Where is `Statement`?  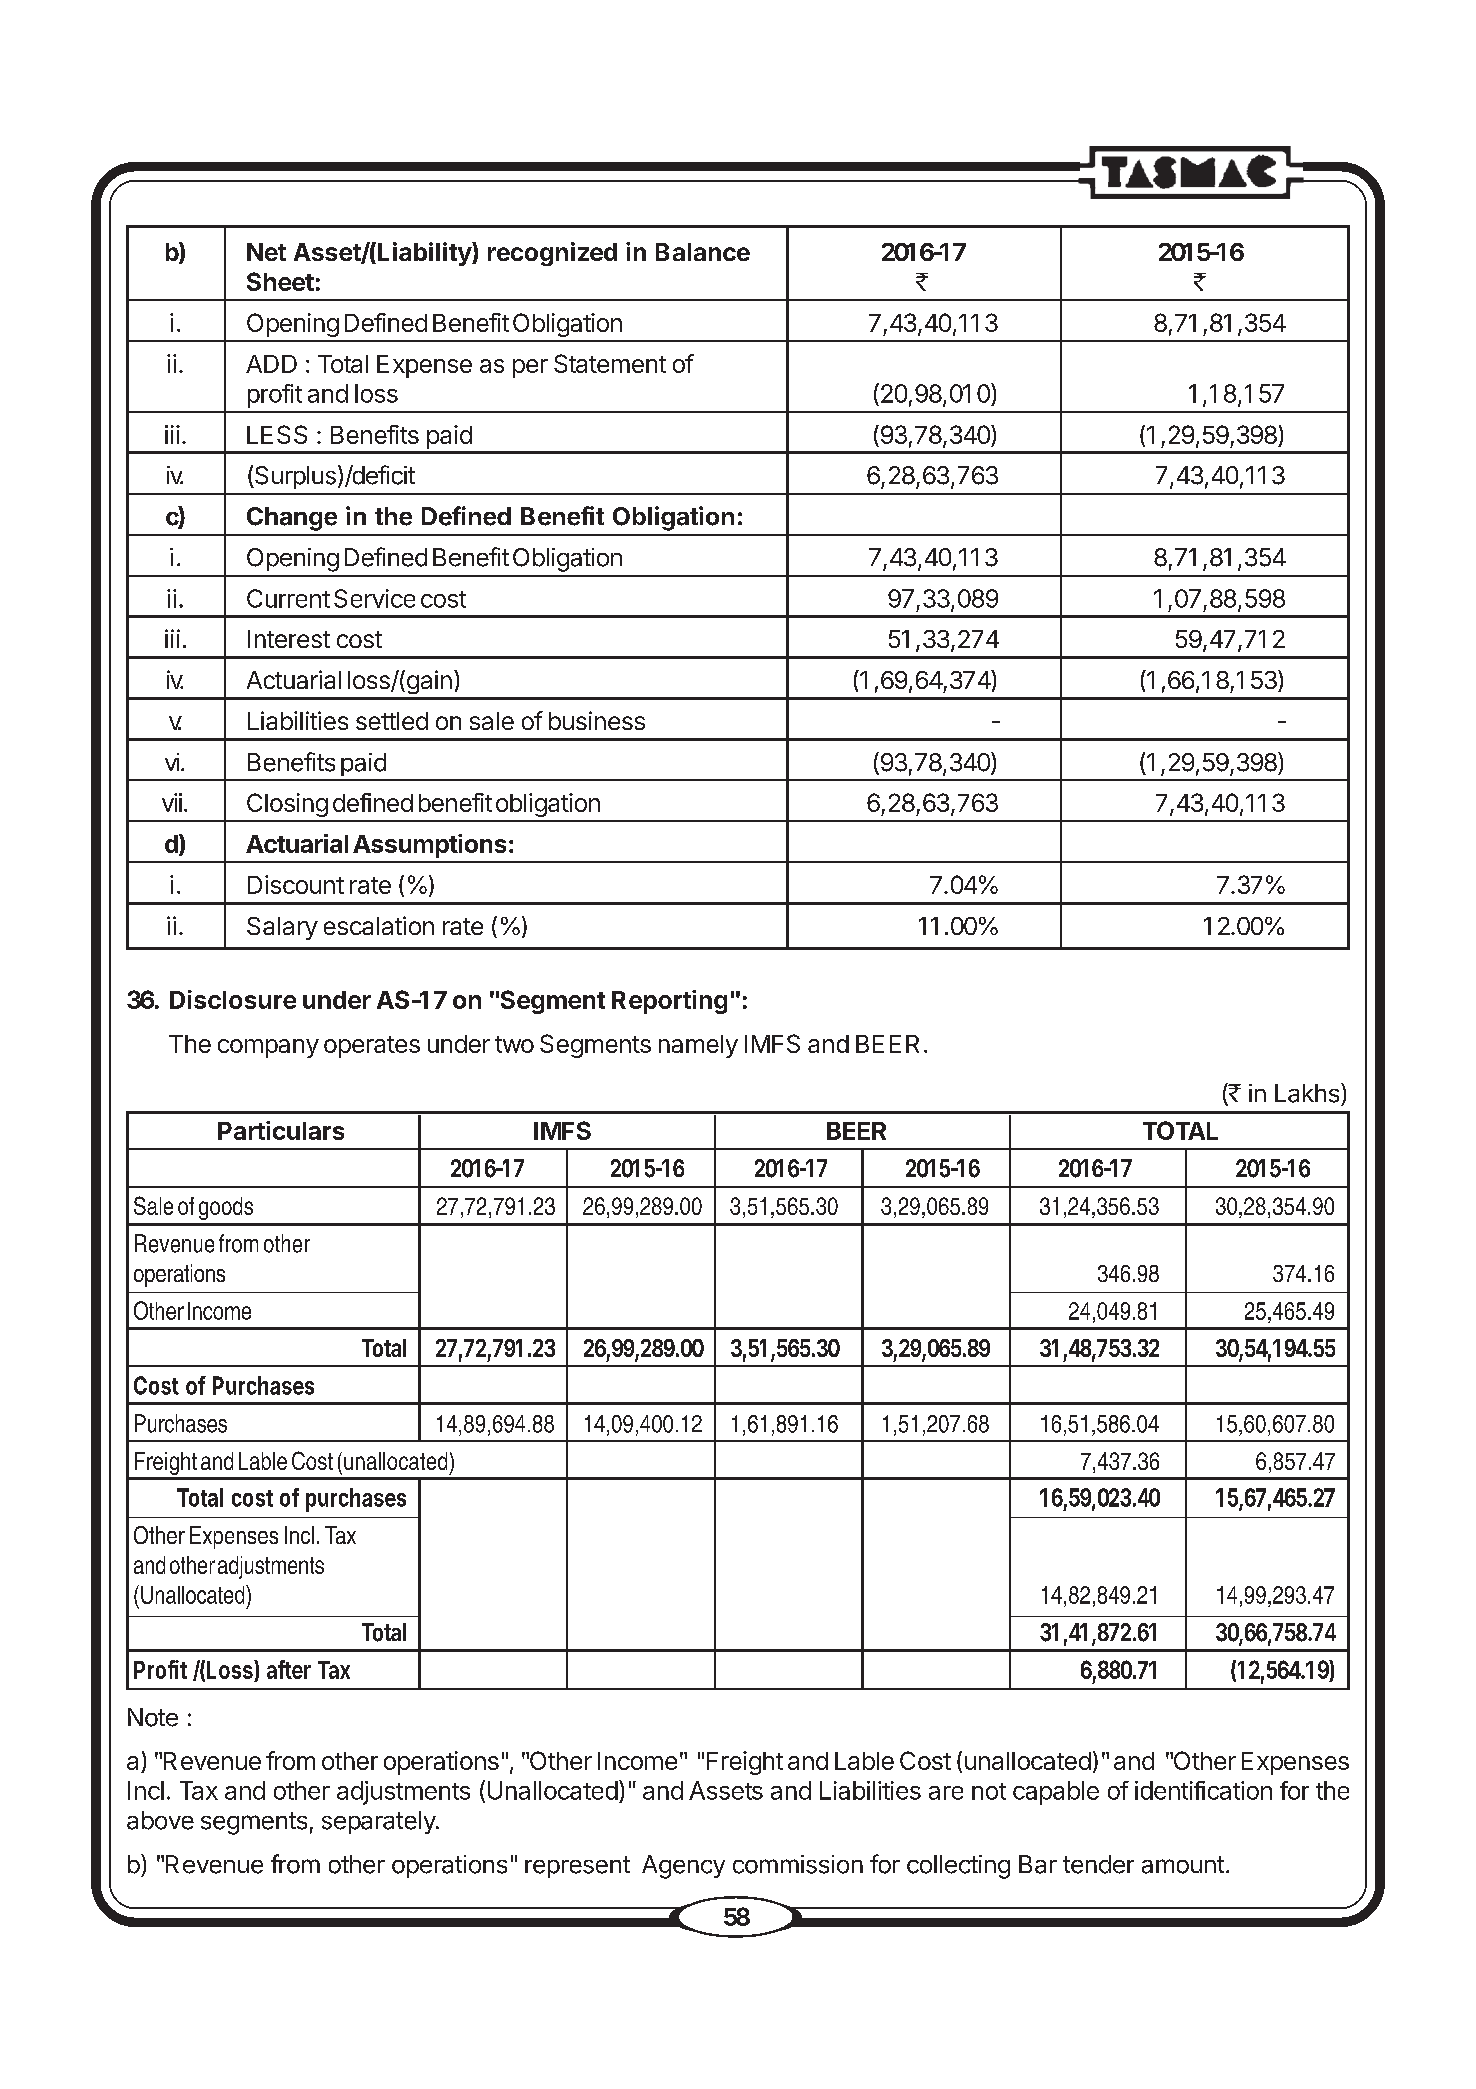
Statement is located at coordinates (610, 363).
